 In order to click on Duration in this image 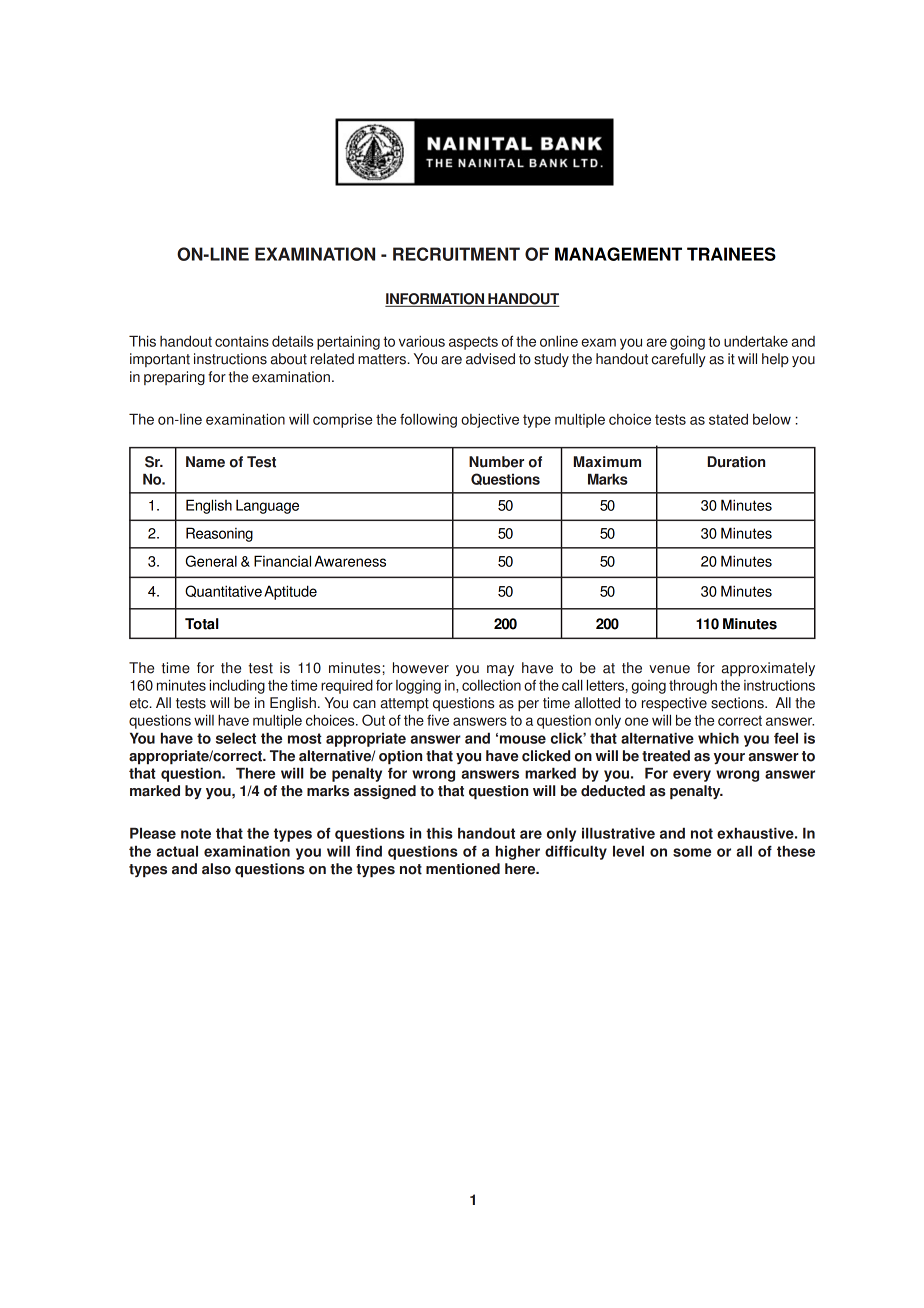, I will do `click(736, 462)`.
